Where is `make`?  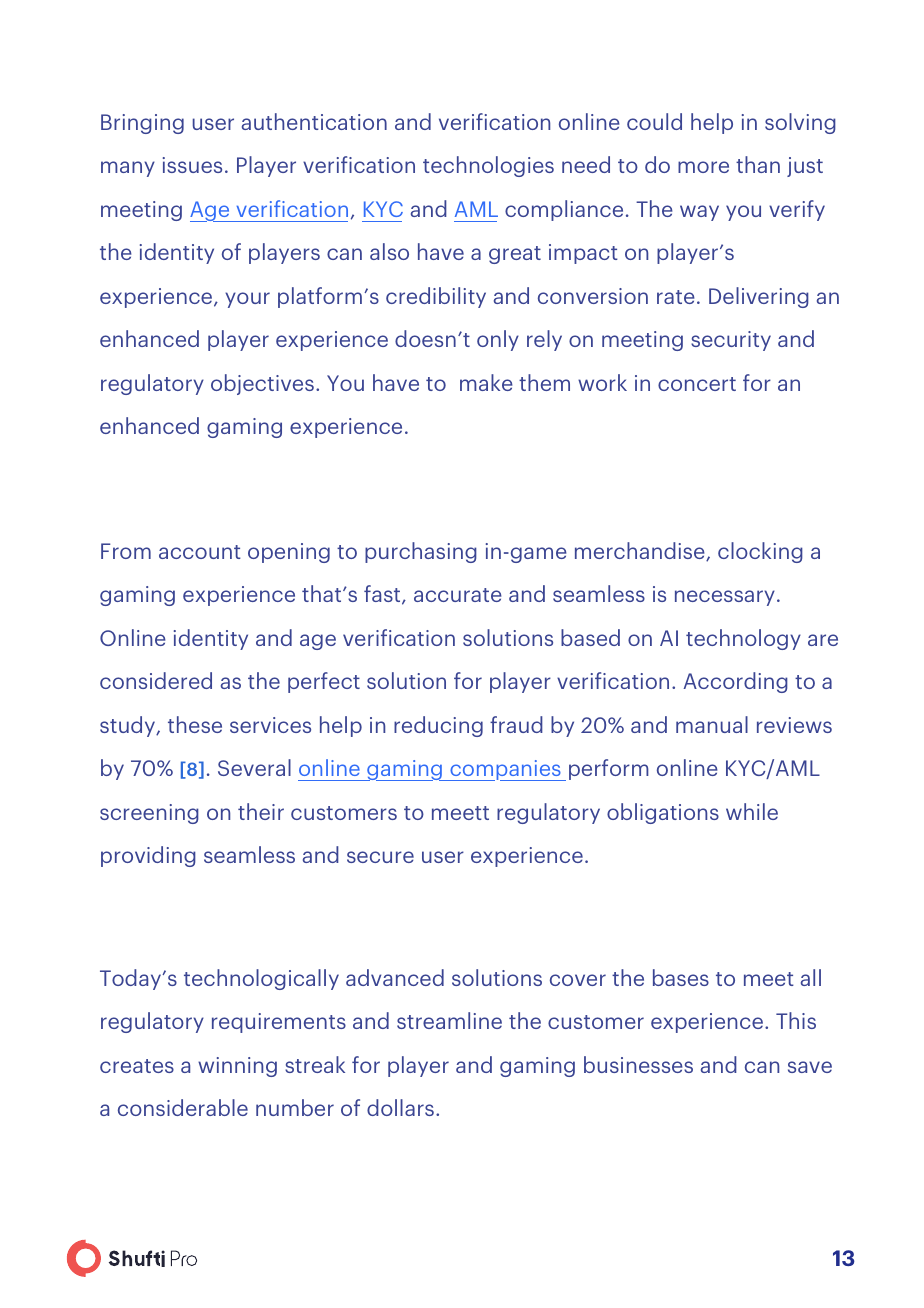
make is located at coordinates (486, 382).
